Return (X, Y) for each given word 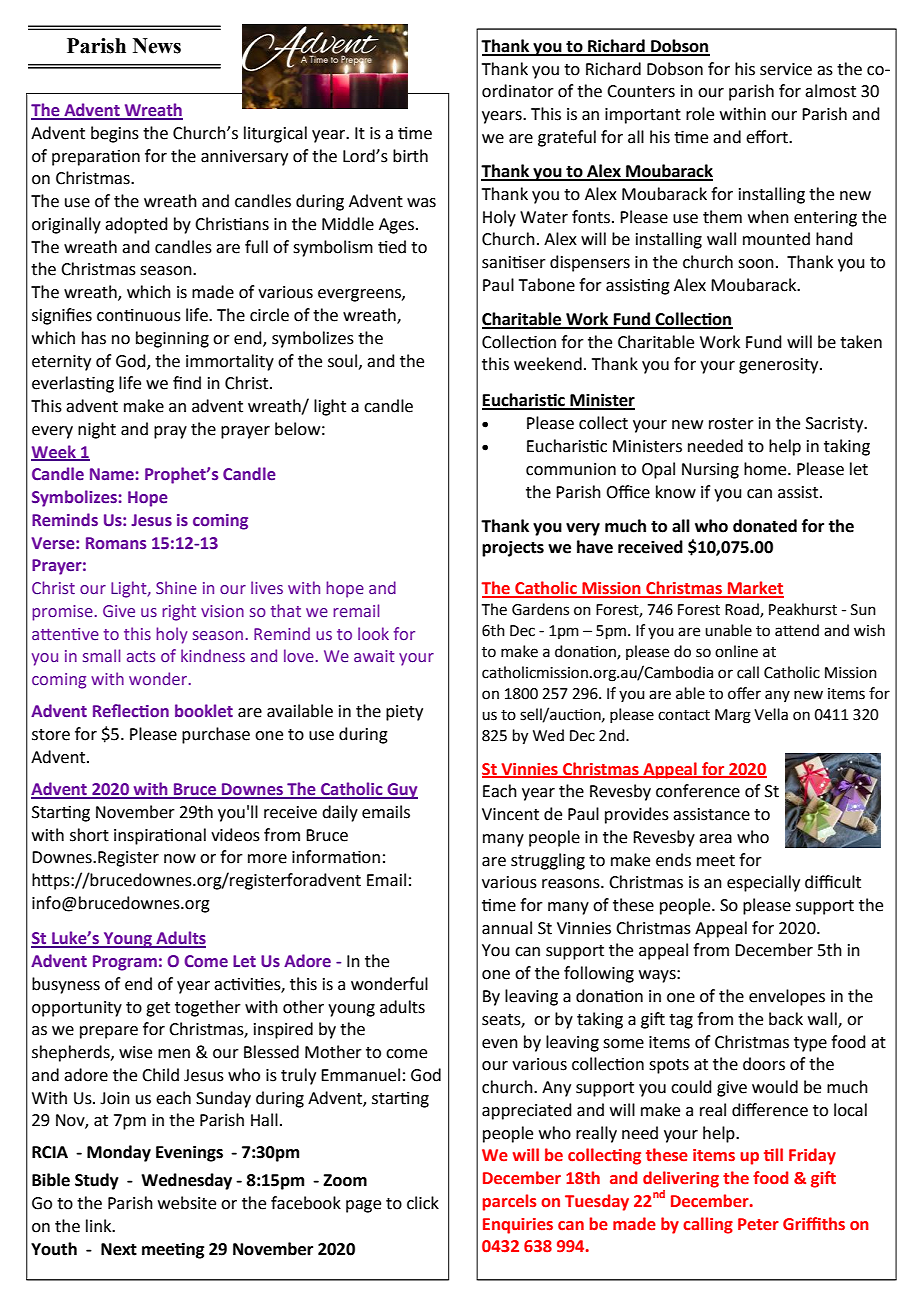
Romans (116, 543)
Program (125, 963)
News (157, 46)
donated (765, 526)
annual (507, 928)
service (786, 69)
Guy (401, 791)
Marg (733, 716)
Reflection (131, 711)
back (786, 1019)
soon (756, 264)
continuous (139, 315)
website (187, 1203)
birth (410, 156)
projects (513, 548)
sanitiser (514, 262)
